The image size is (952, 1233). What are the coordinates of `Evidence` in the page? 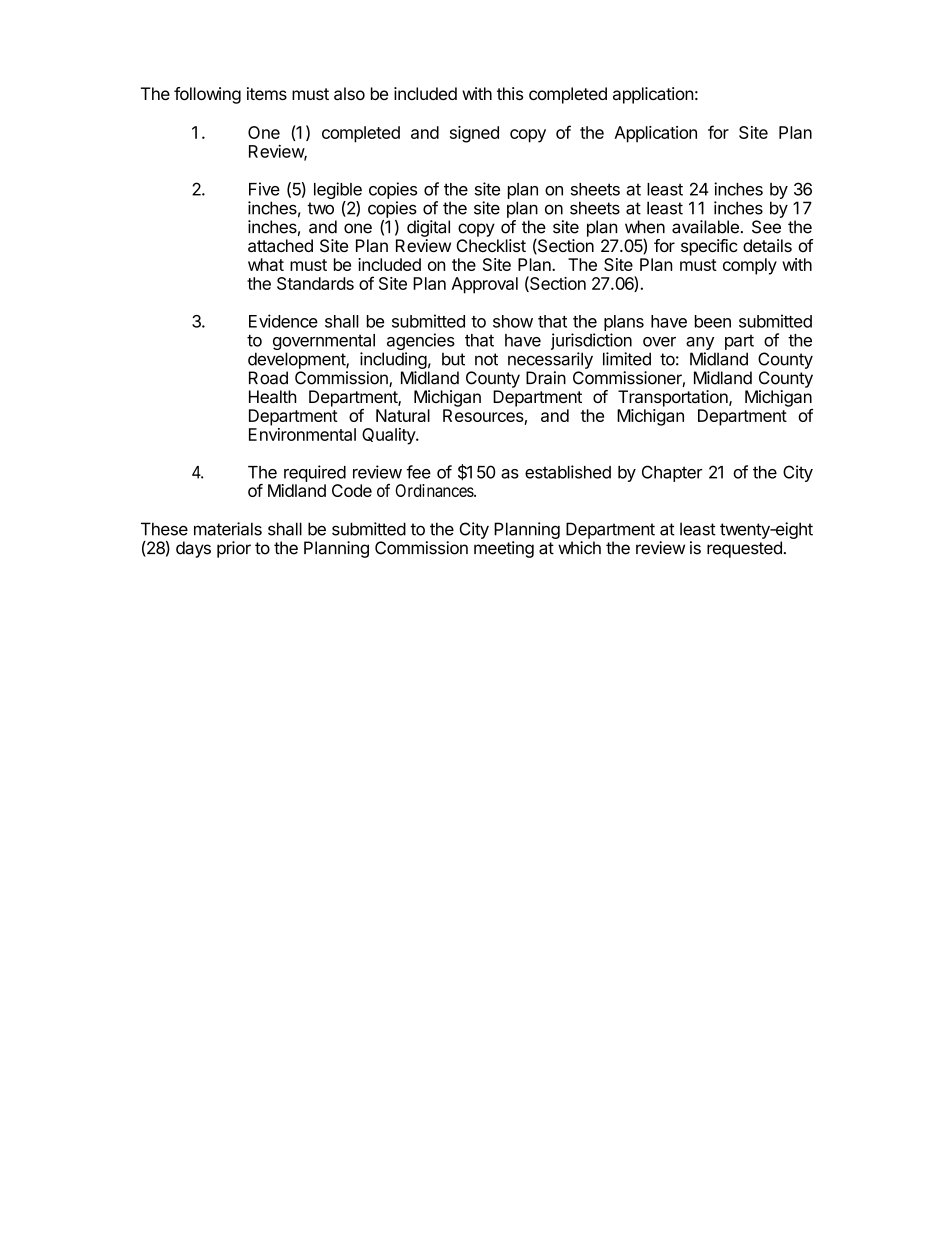 It's located at (283, 321).
